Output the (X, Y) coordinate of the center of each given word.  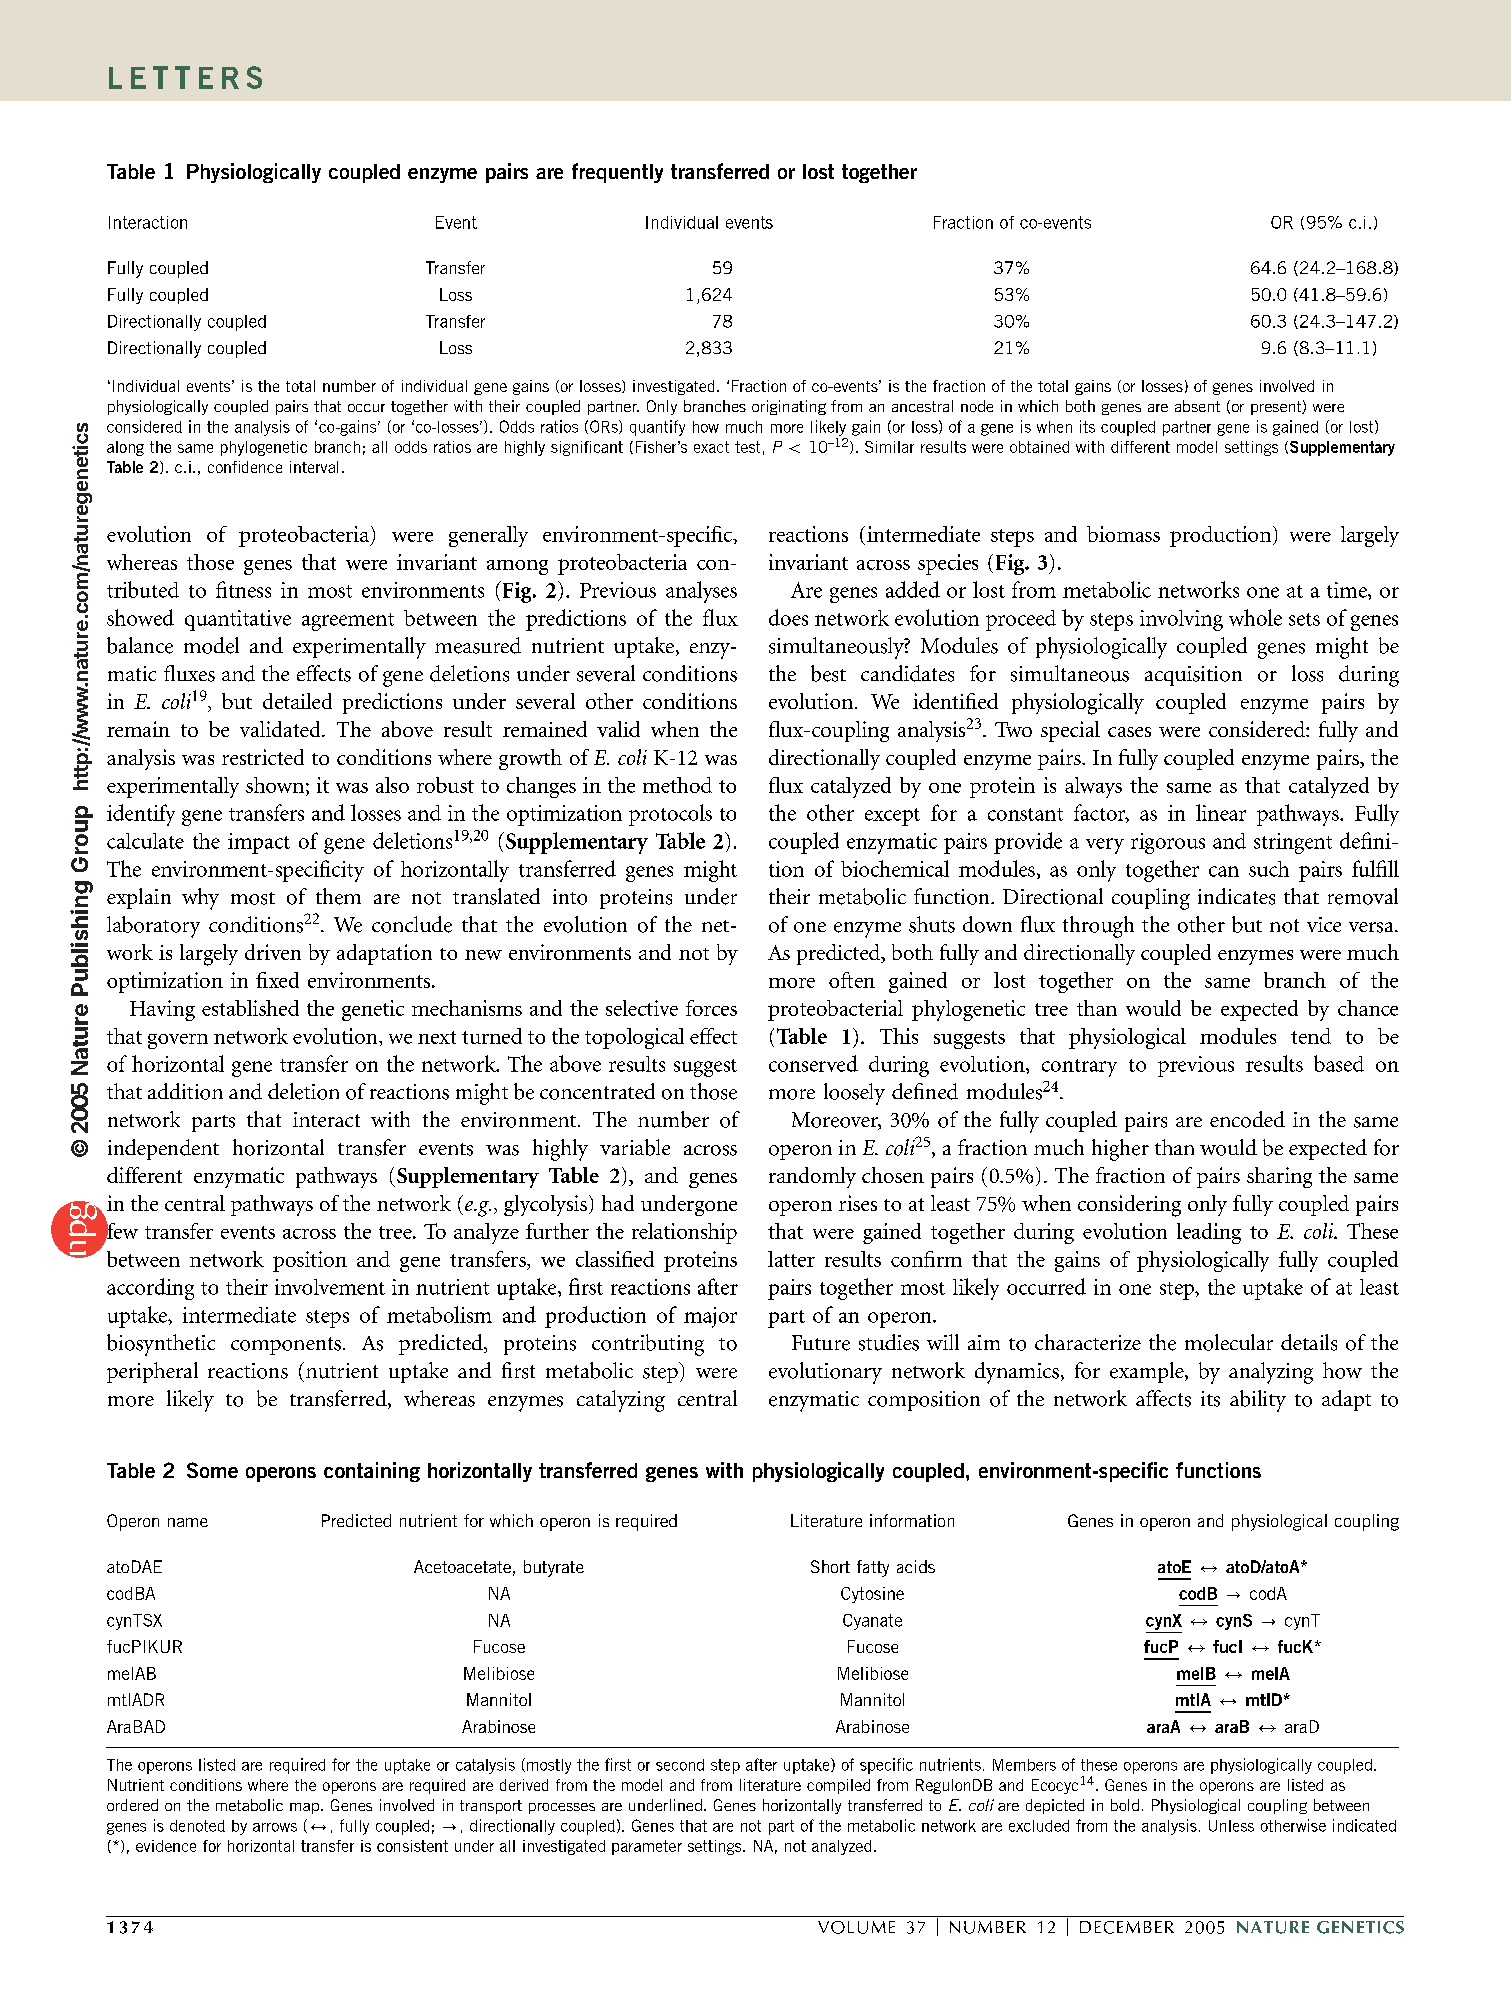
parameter (647, 1847)
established (250, 1008)
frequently (617, 173)
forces (711, 1008)
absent (1197, 406)
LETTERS (185, 77)
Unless (1231, 1826)
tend (1311, 1036)
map (306, 1808)
